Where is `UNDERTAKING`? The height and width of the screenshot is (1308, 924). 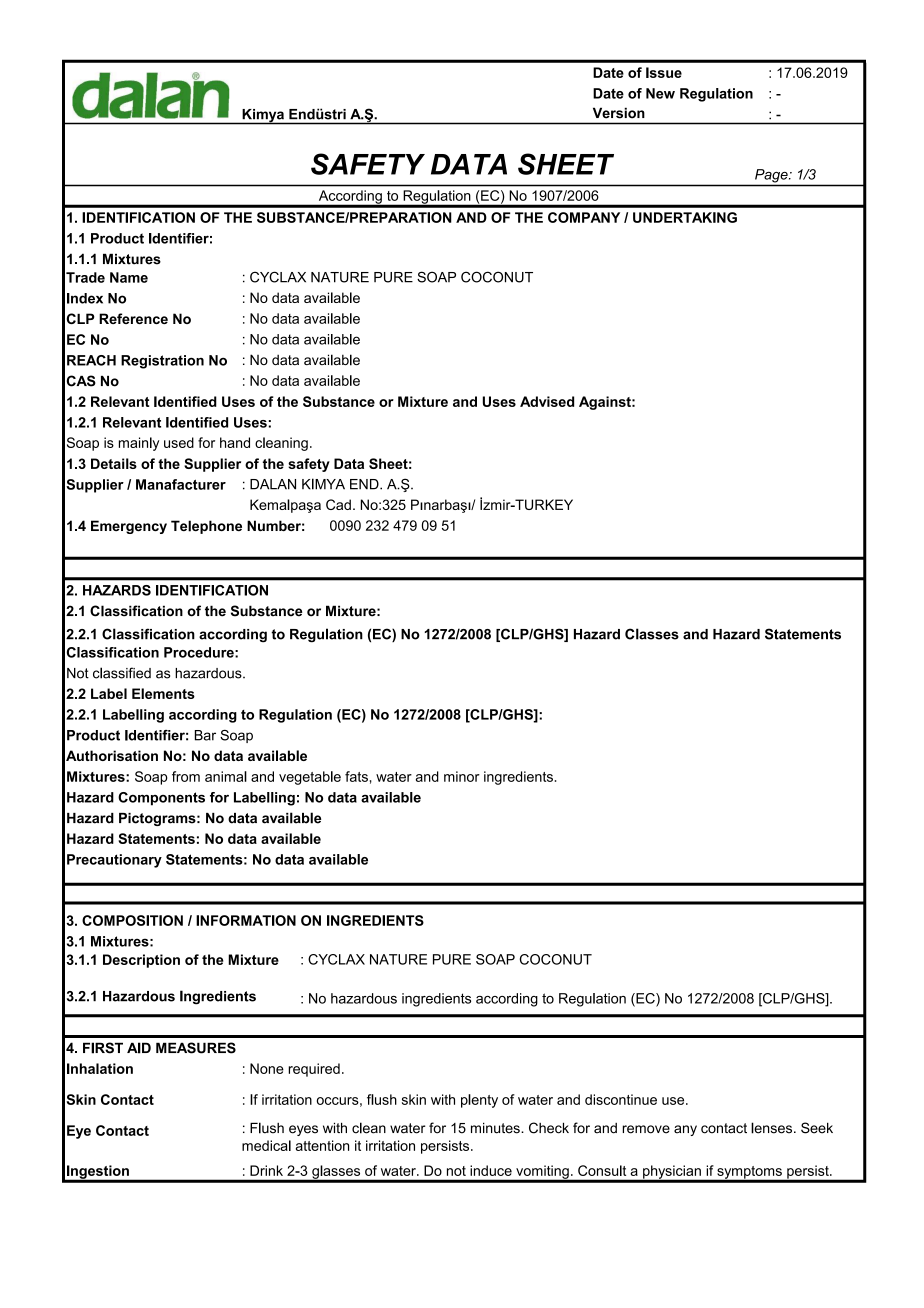 UNDERTAKING is located at coordinates (685, 217).
